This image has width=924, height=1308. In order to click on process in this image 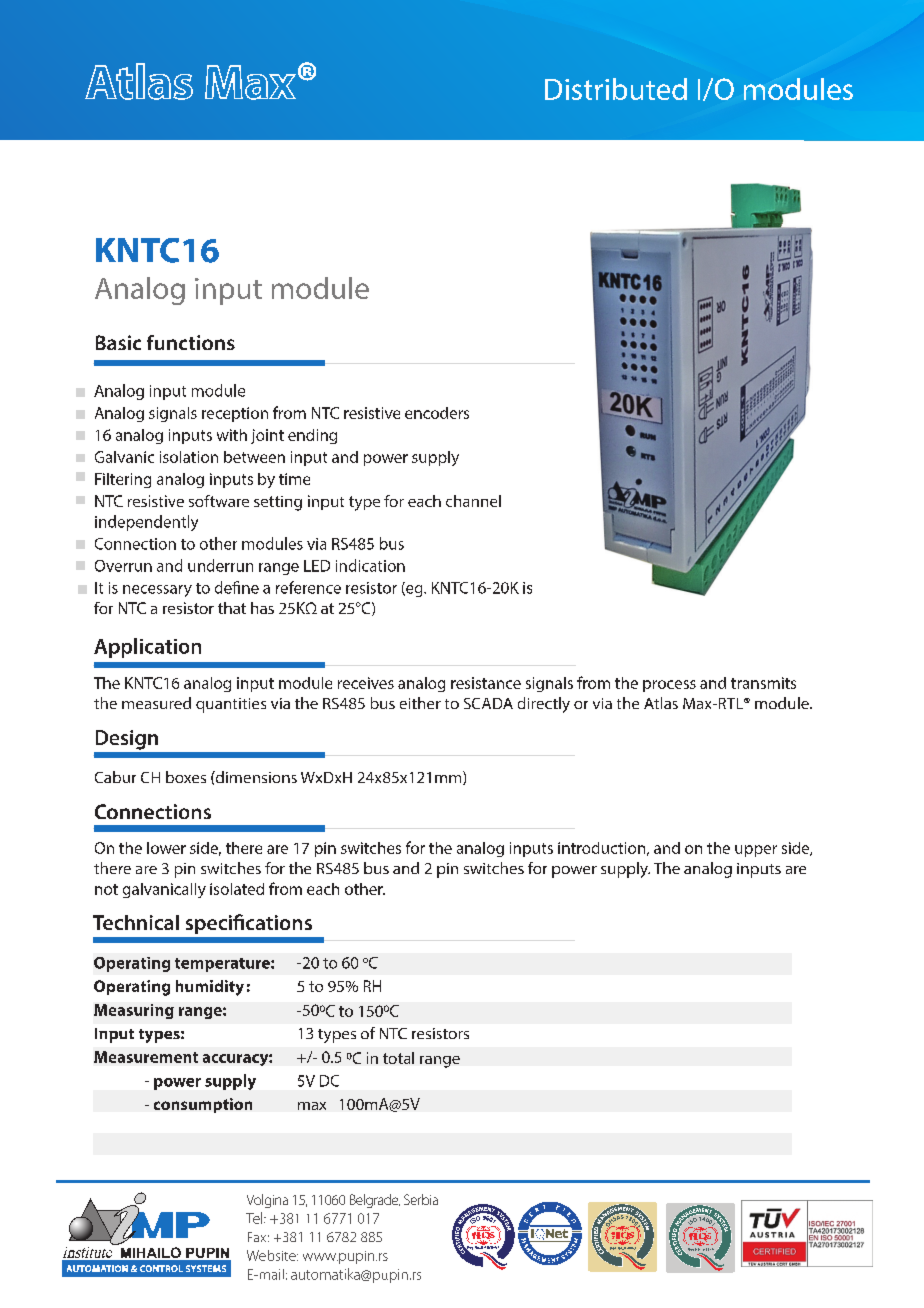, I will do `click(669, 686)`.
